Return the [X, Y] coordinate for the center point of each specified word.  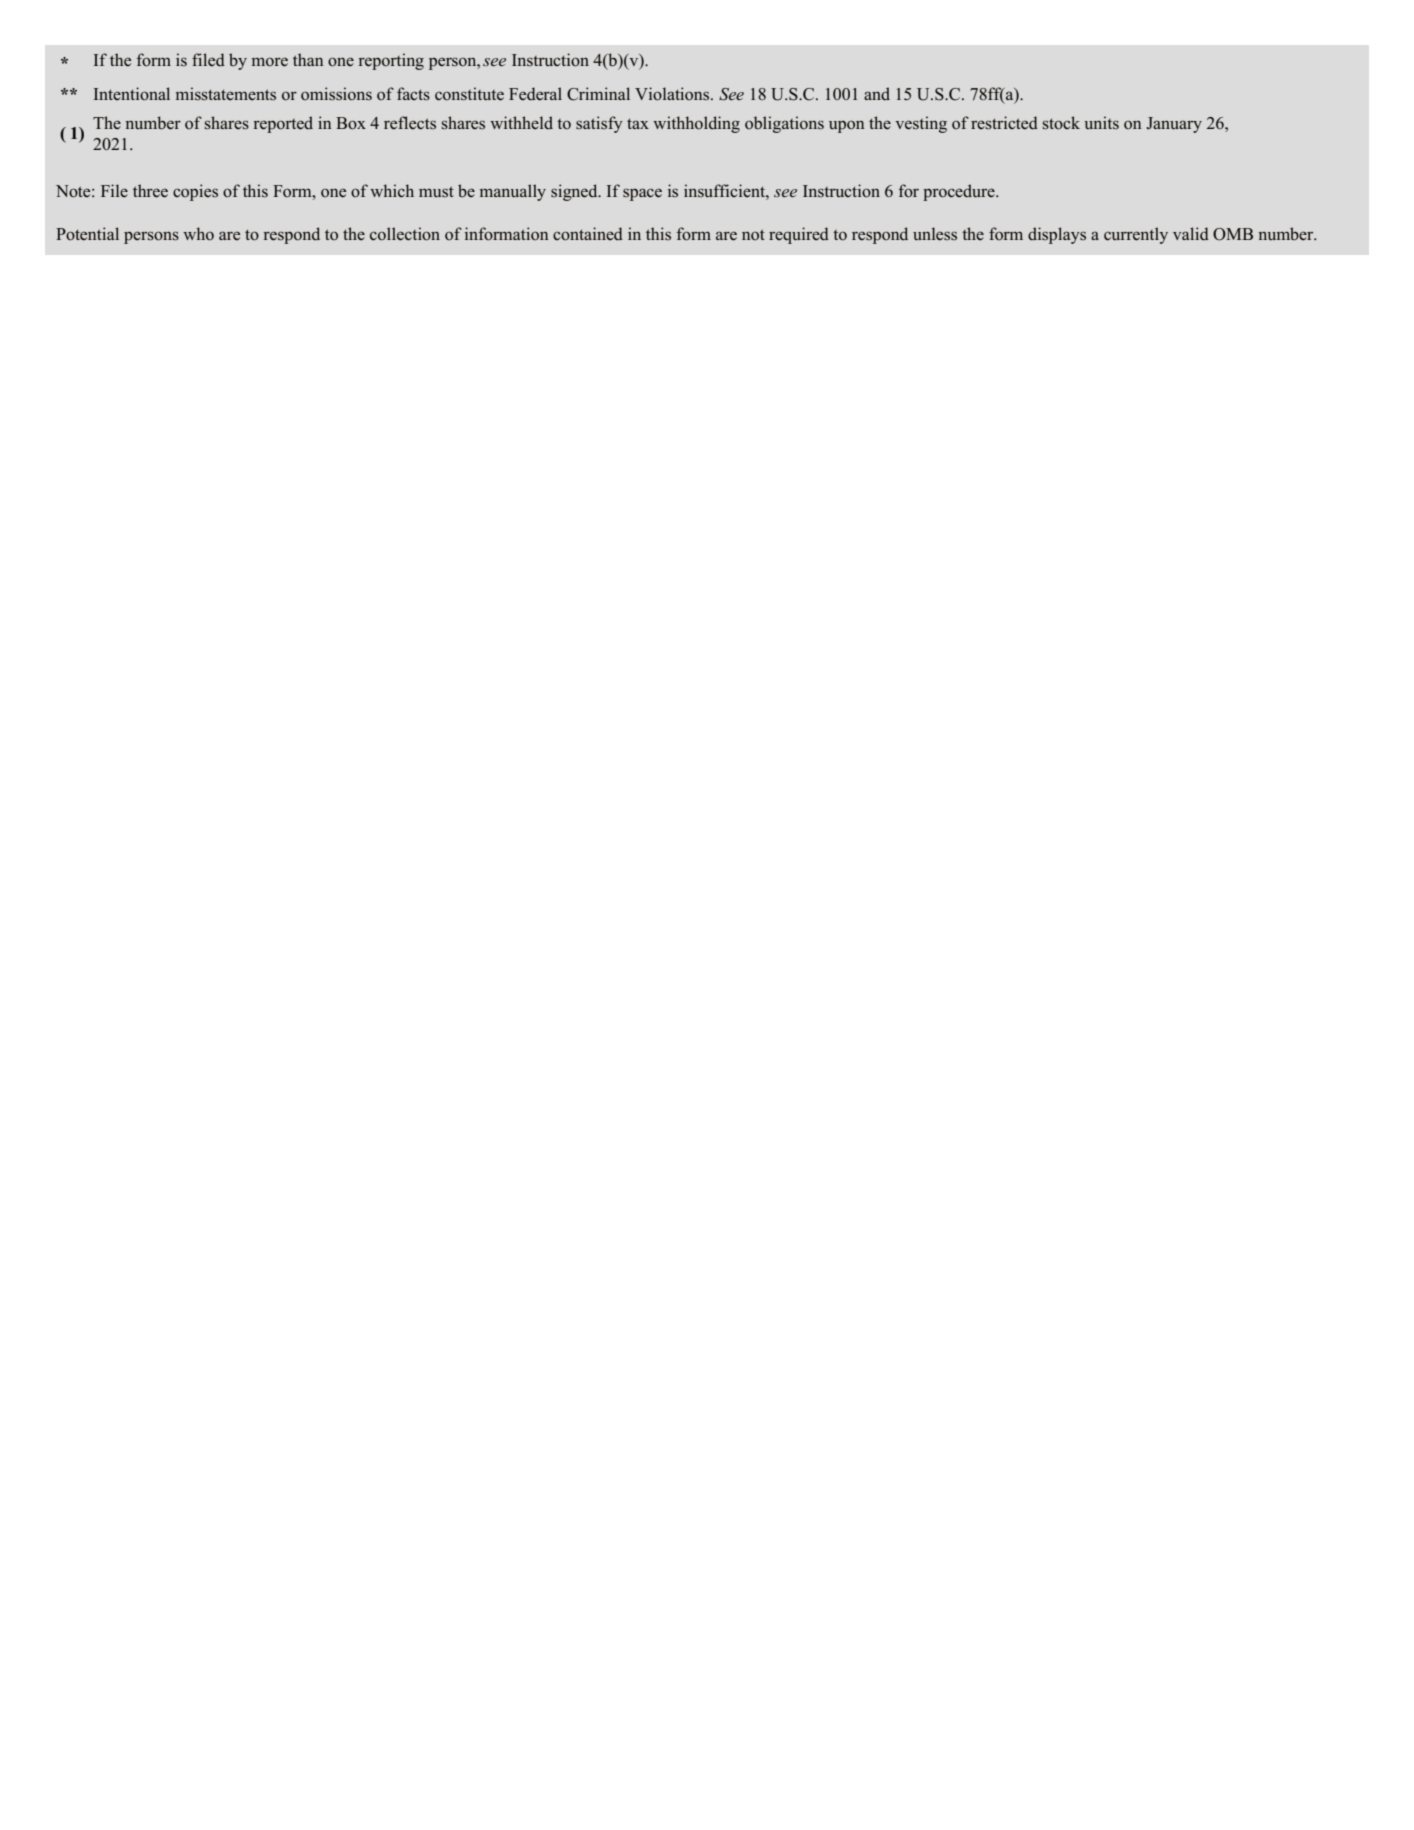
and [877, 93]
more [270, 62]
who [198, 234]
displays [1057, 235]
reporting [391, 61]
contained [588, 234]
